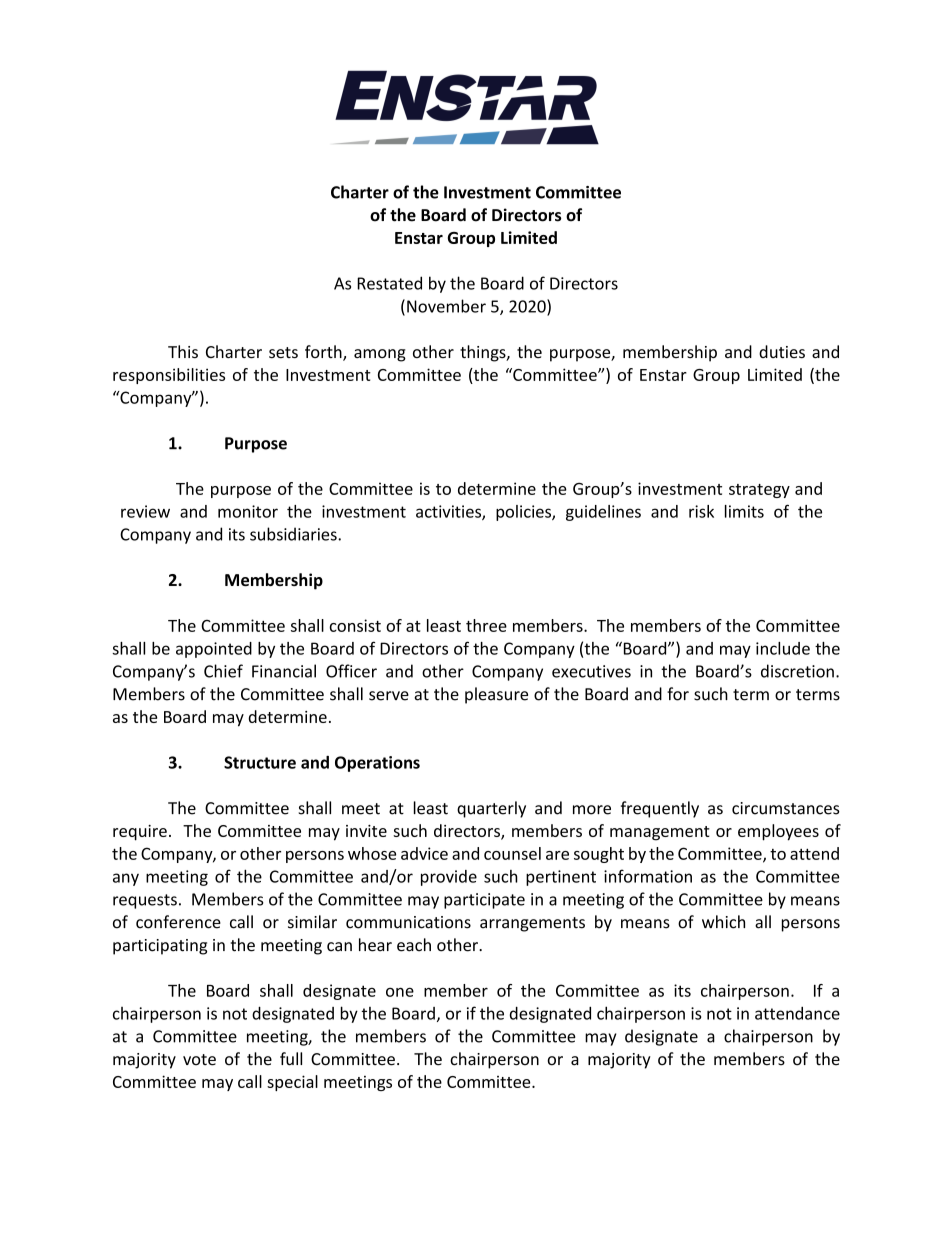  What do you see at coordinates (449, 878) in the screenshot?
I see `provide` at bounding box center [449, 878].
